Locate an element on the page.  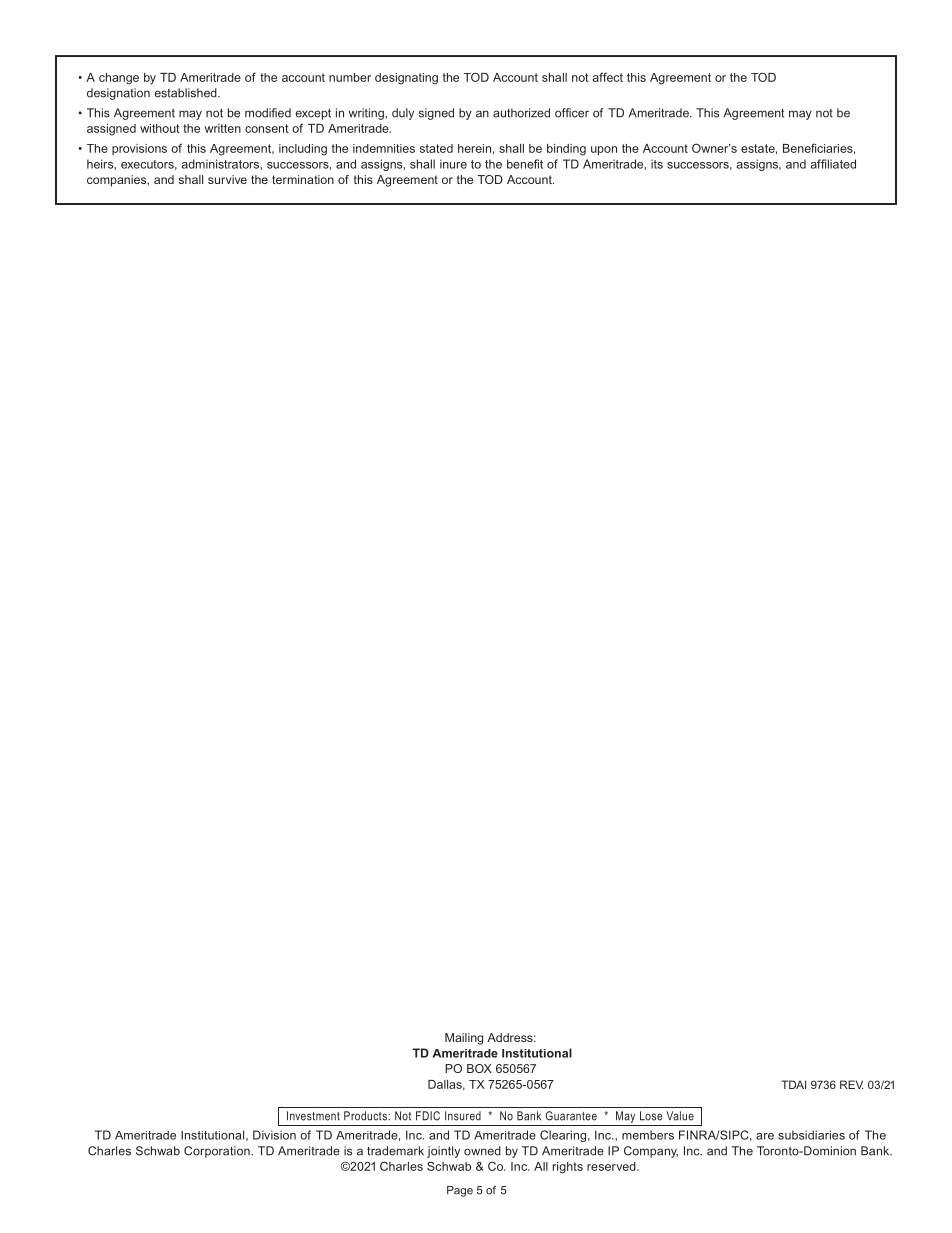
affiliated is located at coordinates (833, 164).
